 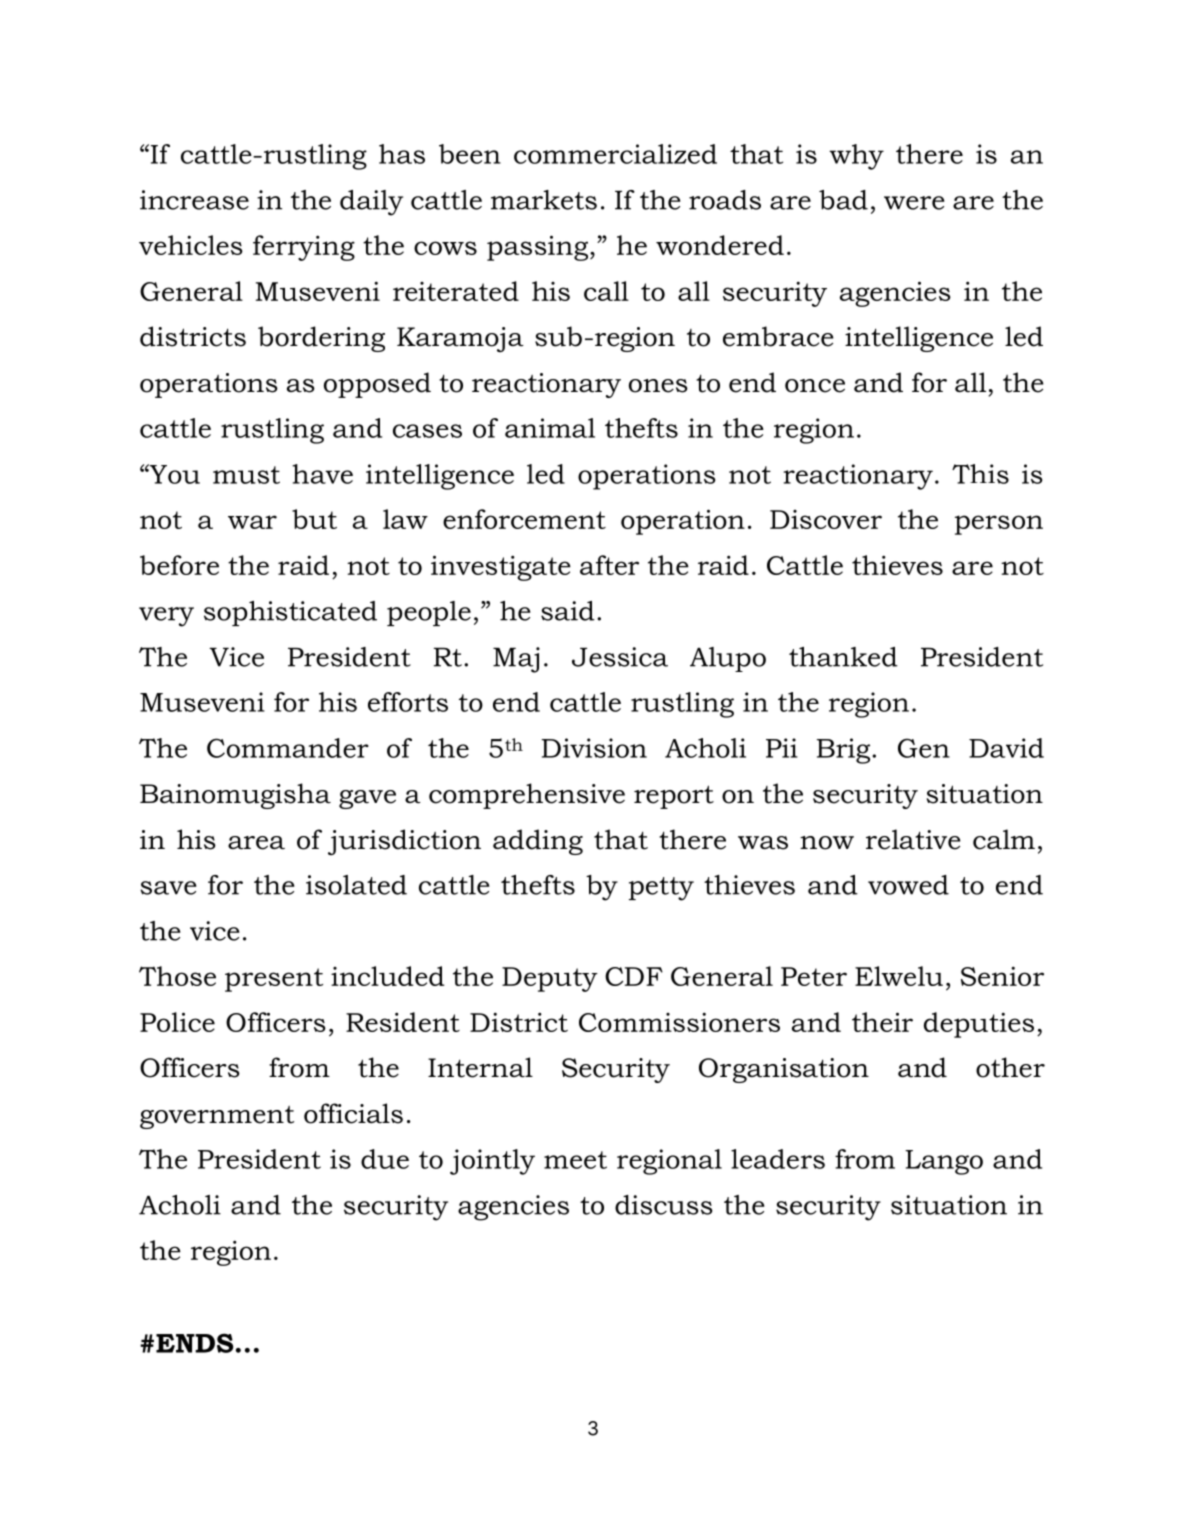 What do you see at coordinates (882, 1022) in the screenshot?
I see `their` at bounding box center [882, 1022].
